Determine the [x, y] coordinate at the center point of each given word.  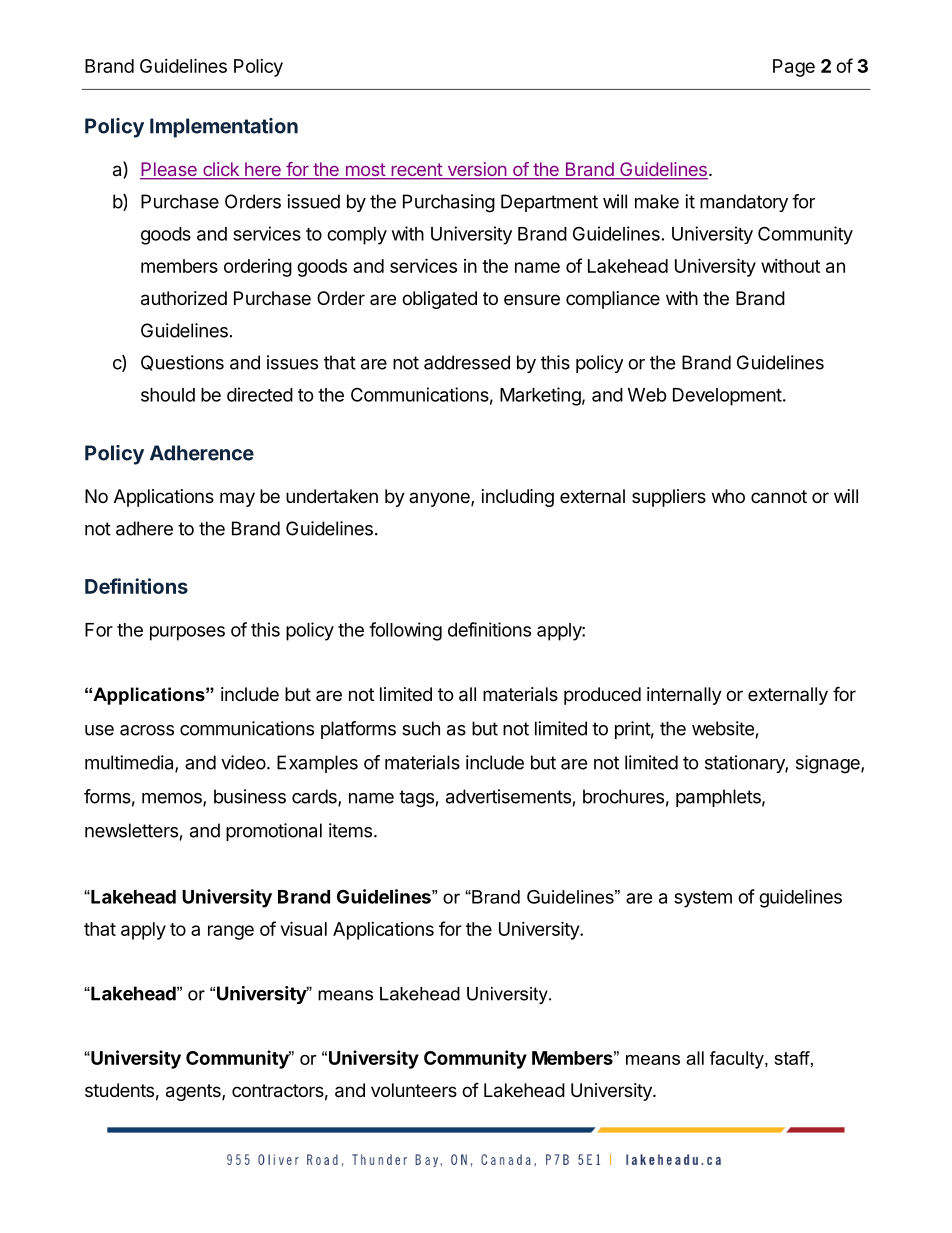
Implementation [224, 128]
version [477, 170]
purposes [187, 633]
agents [194, 1092]
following [405, 631]
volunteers [414, 1090]
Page [794, 68]
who [728, 496]
